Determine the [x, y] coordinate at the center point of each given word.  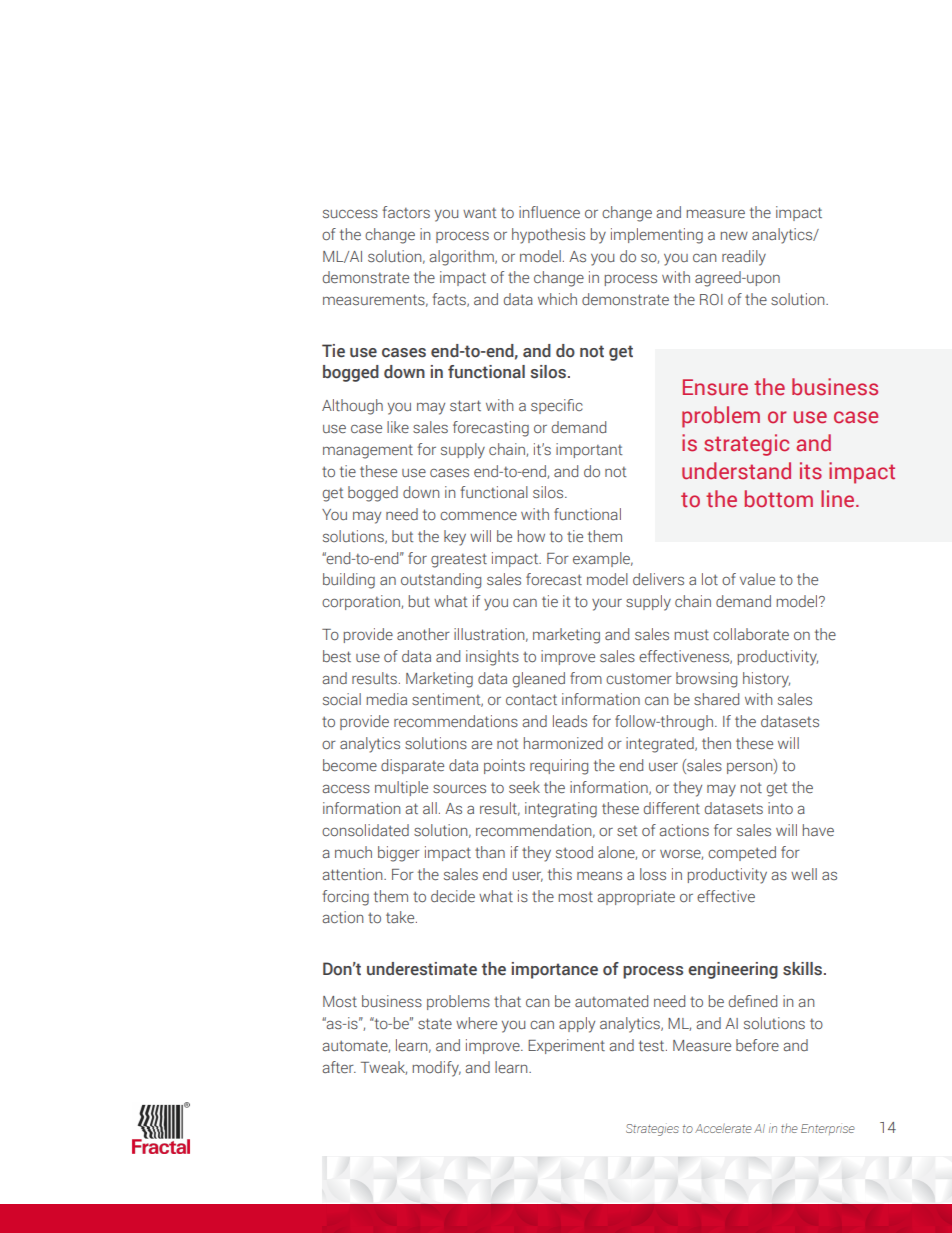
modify [436, 1069]
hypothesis [548, 236]
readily [744, 258]
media [386, 699]
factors [406, 212]
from [586, 678]
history [766, 680]
